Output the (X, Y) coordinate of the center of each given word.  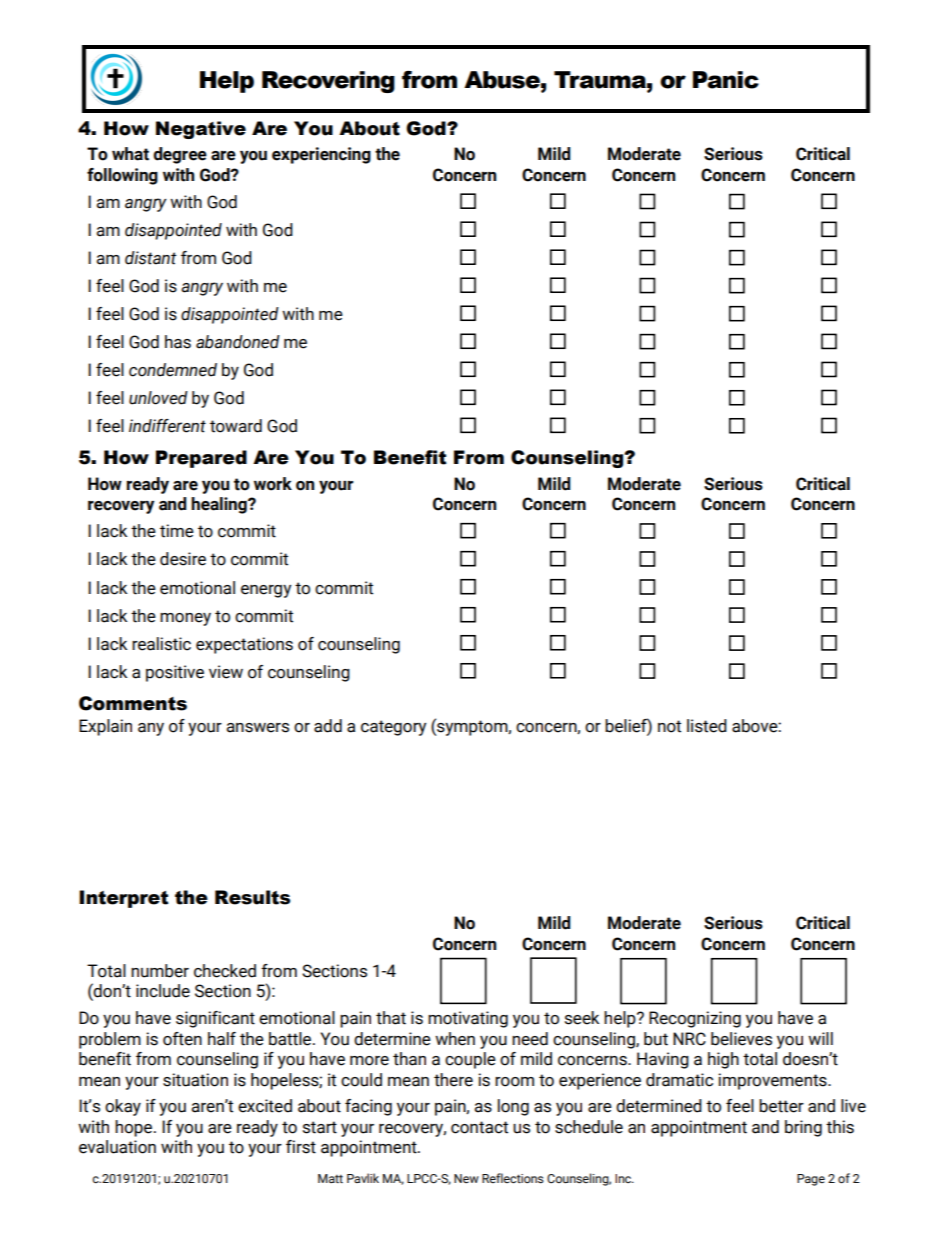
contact (479, 1127)
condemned (173, 370)
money (185, 619)
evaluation (117, 1147)
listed (707, 726)
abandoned (238, 342)
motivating (468, 1019)
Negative (201, 130)
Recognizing (695, 1019)
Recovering (328, 82)
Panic (726, 80)
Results (252, 897)
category (393, 728)
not (669, 726)
